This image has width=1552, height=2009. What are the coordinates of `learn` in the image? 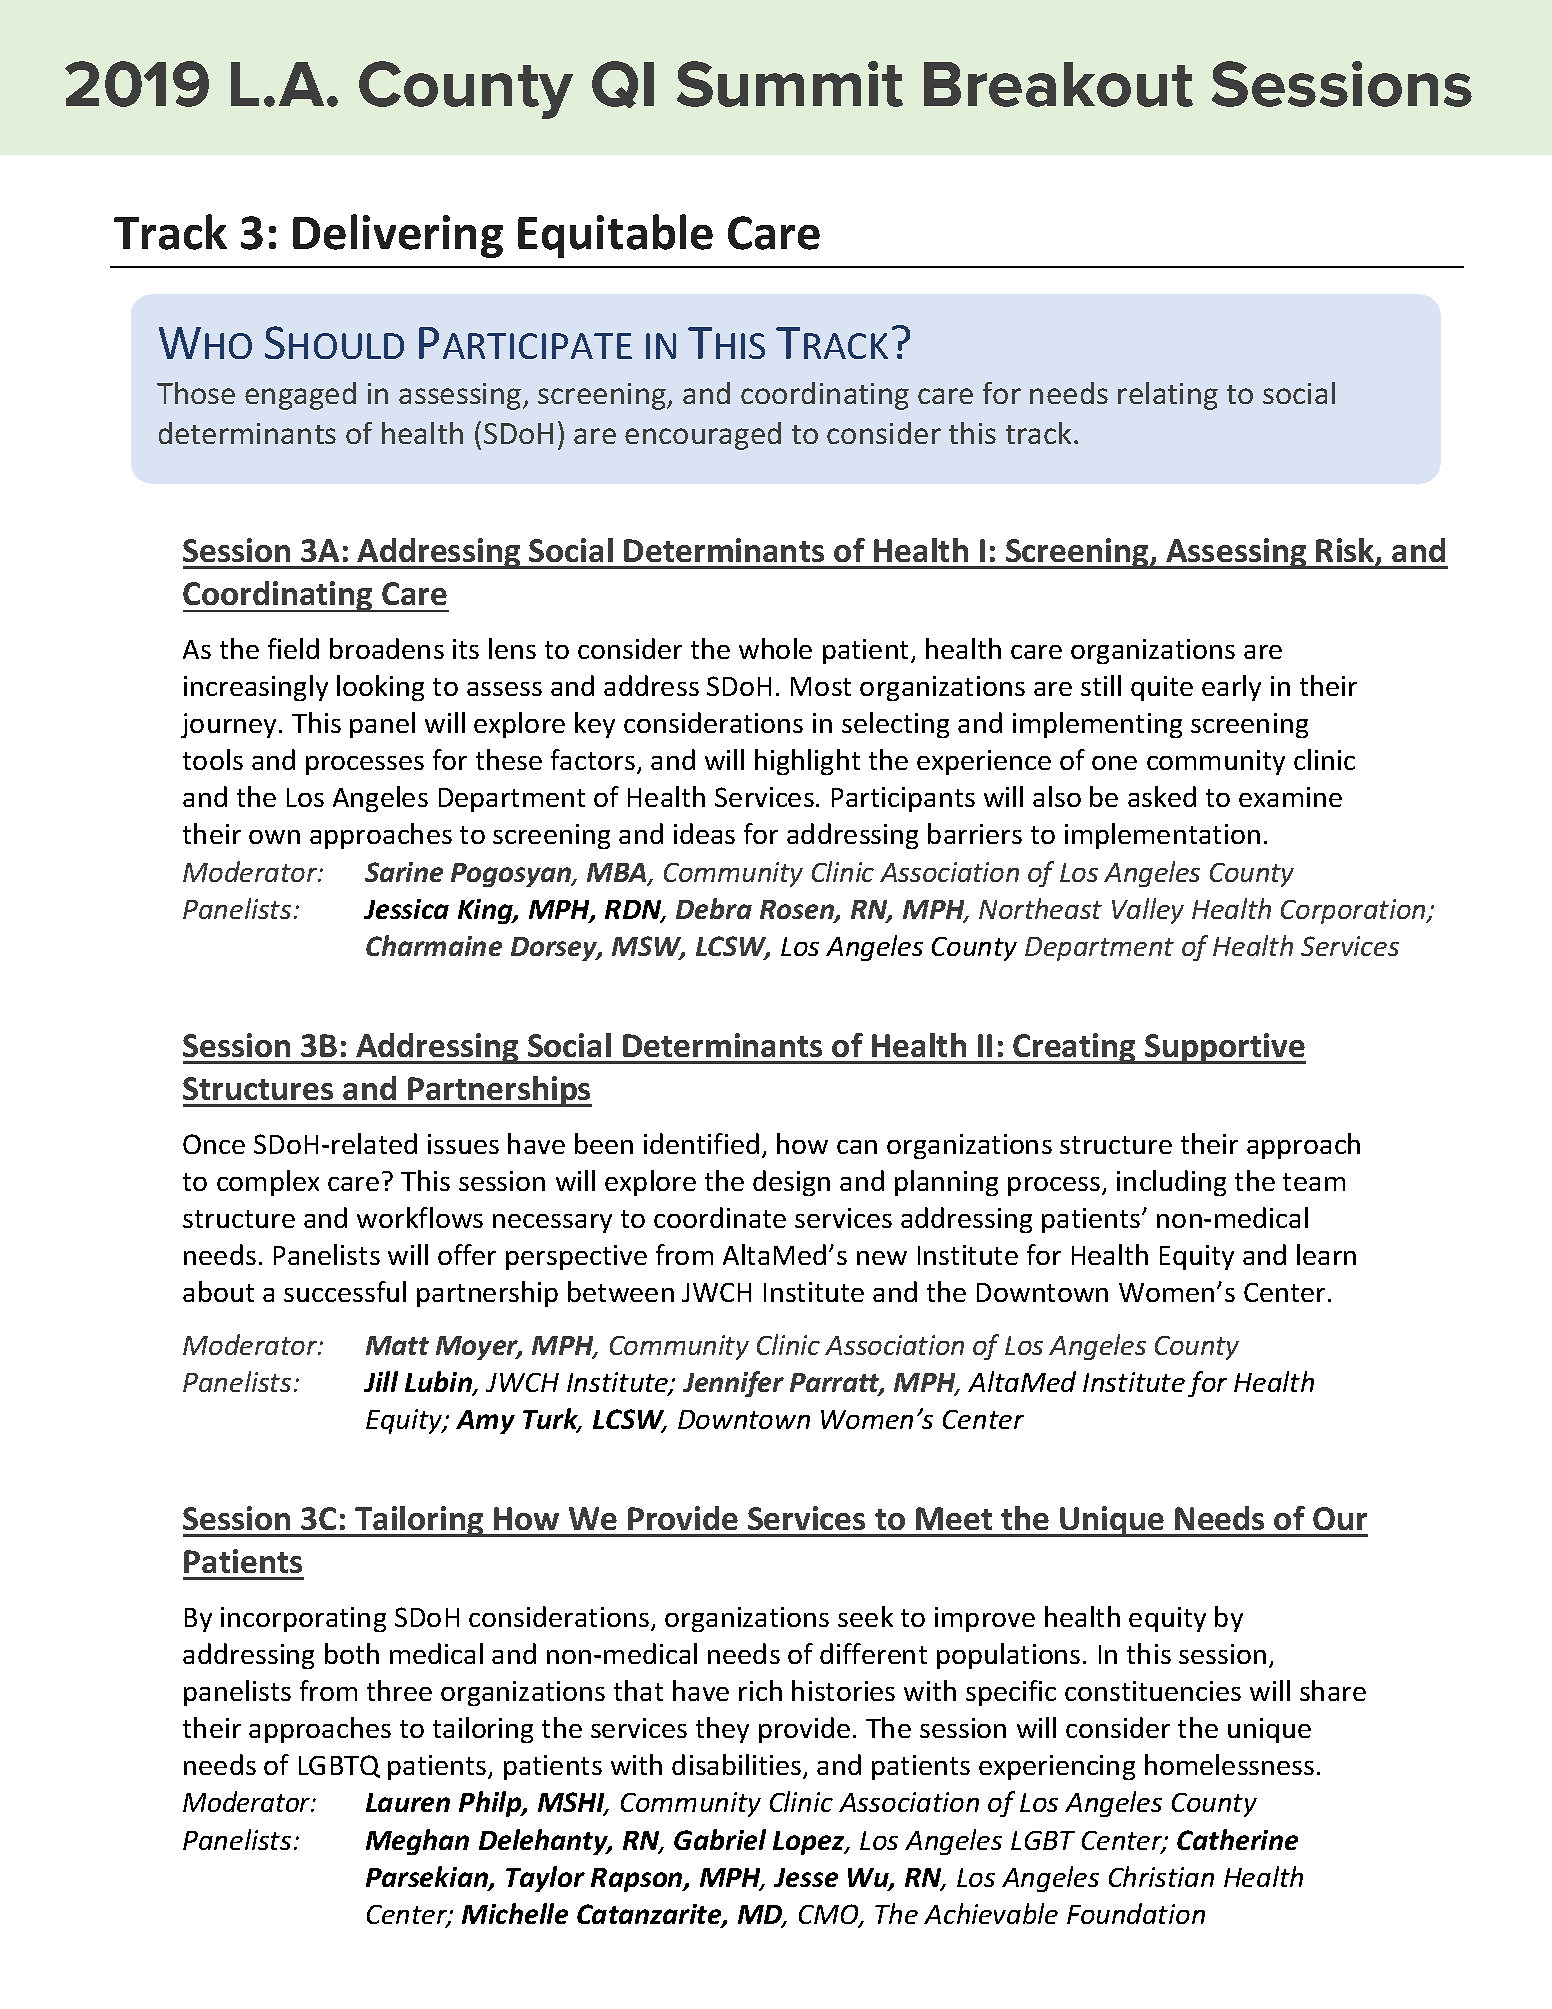 It's located at (1326, 1254).
